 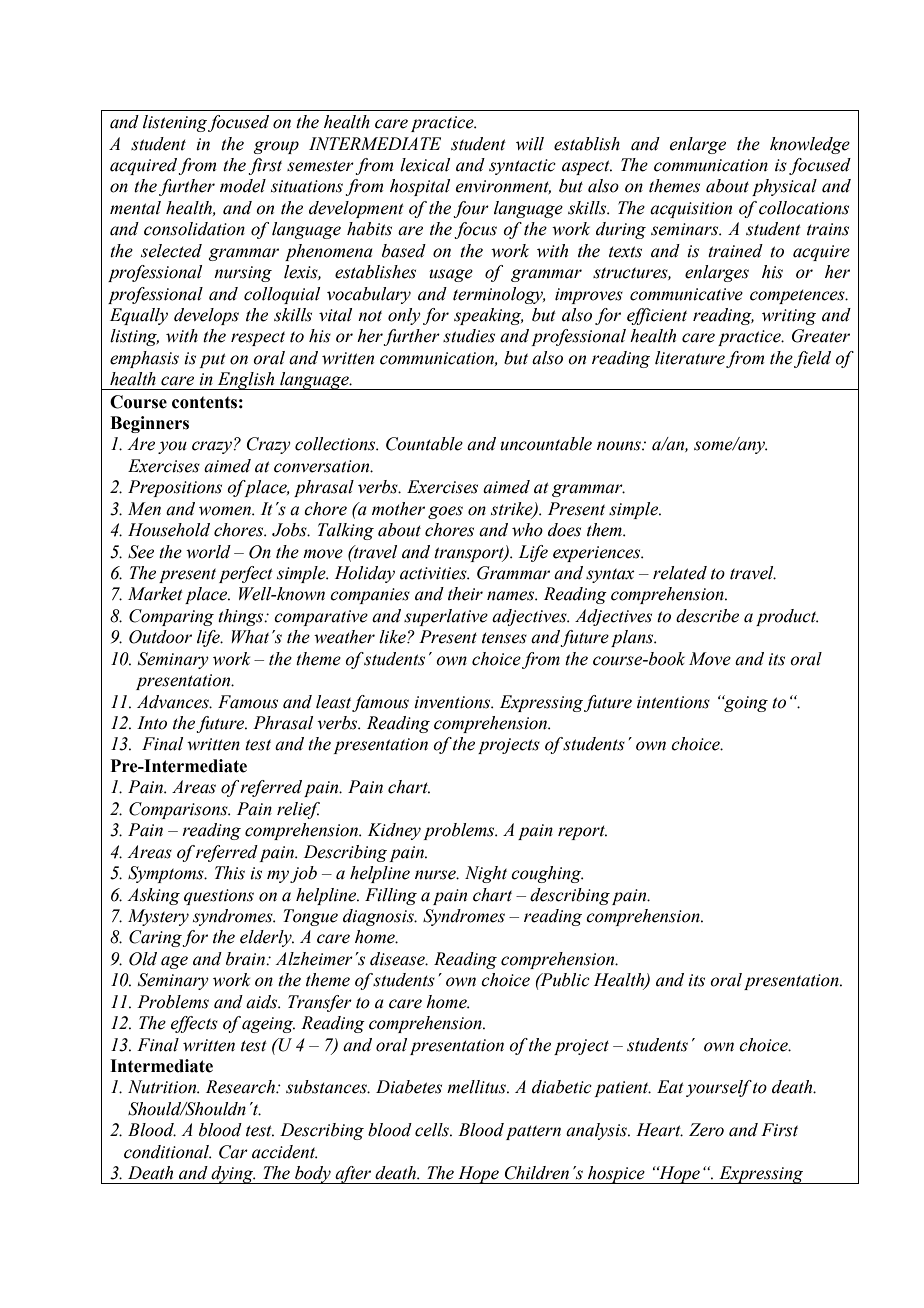 I want to click on going, so click(x=745, y=703).
